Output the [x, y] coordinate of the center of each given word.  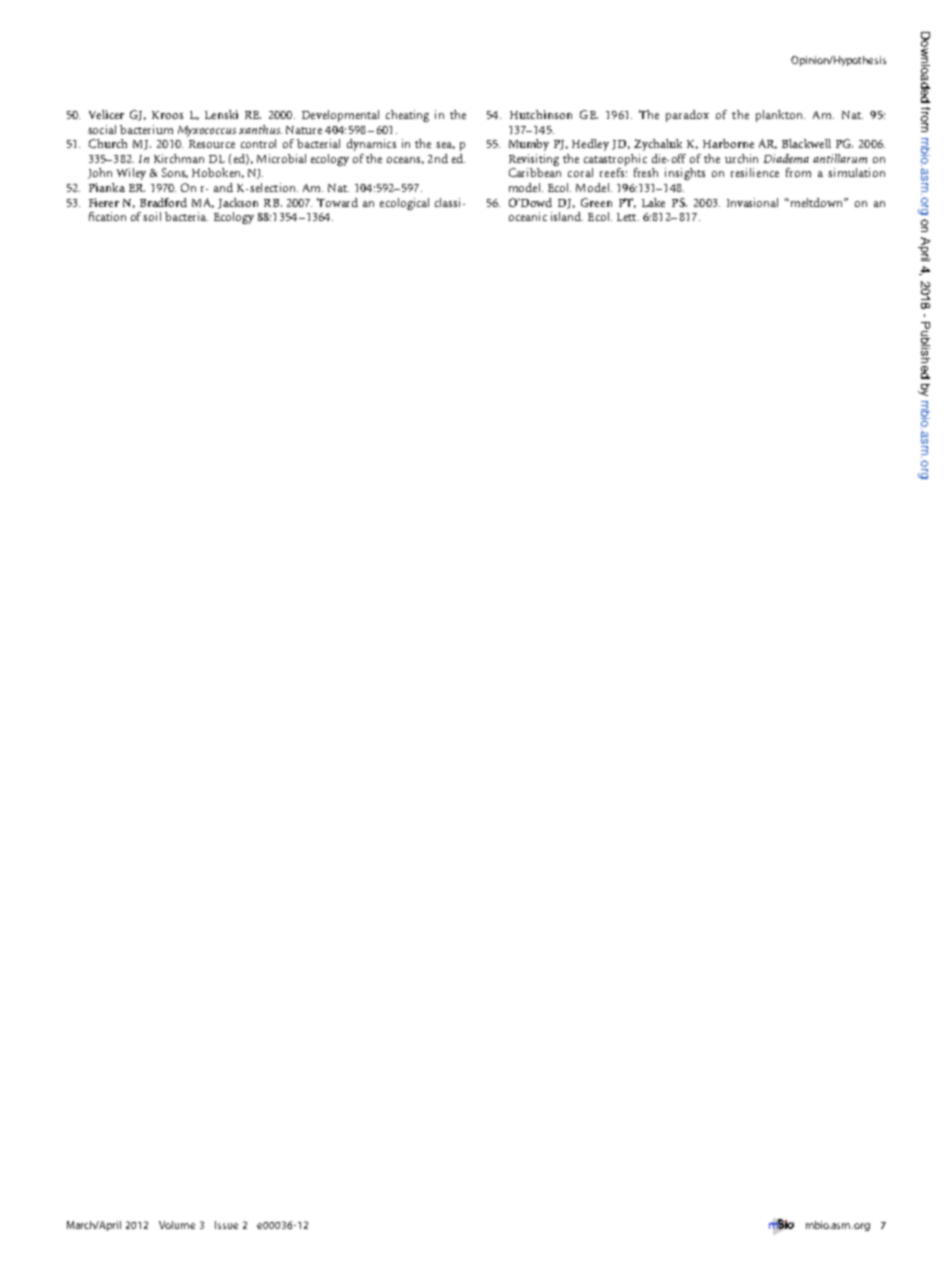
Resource [212, 144]
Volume [177, 1225]
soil [152, 216]
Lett [628, 217]
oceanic [528, 216]
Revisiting [534, 160]
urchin [741, 158]
